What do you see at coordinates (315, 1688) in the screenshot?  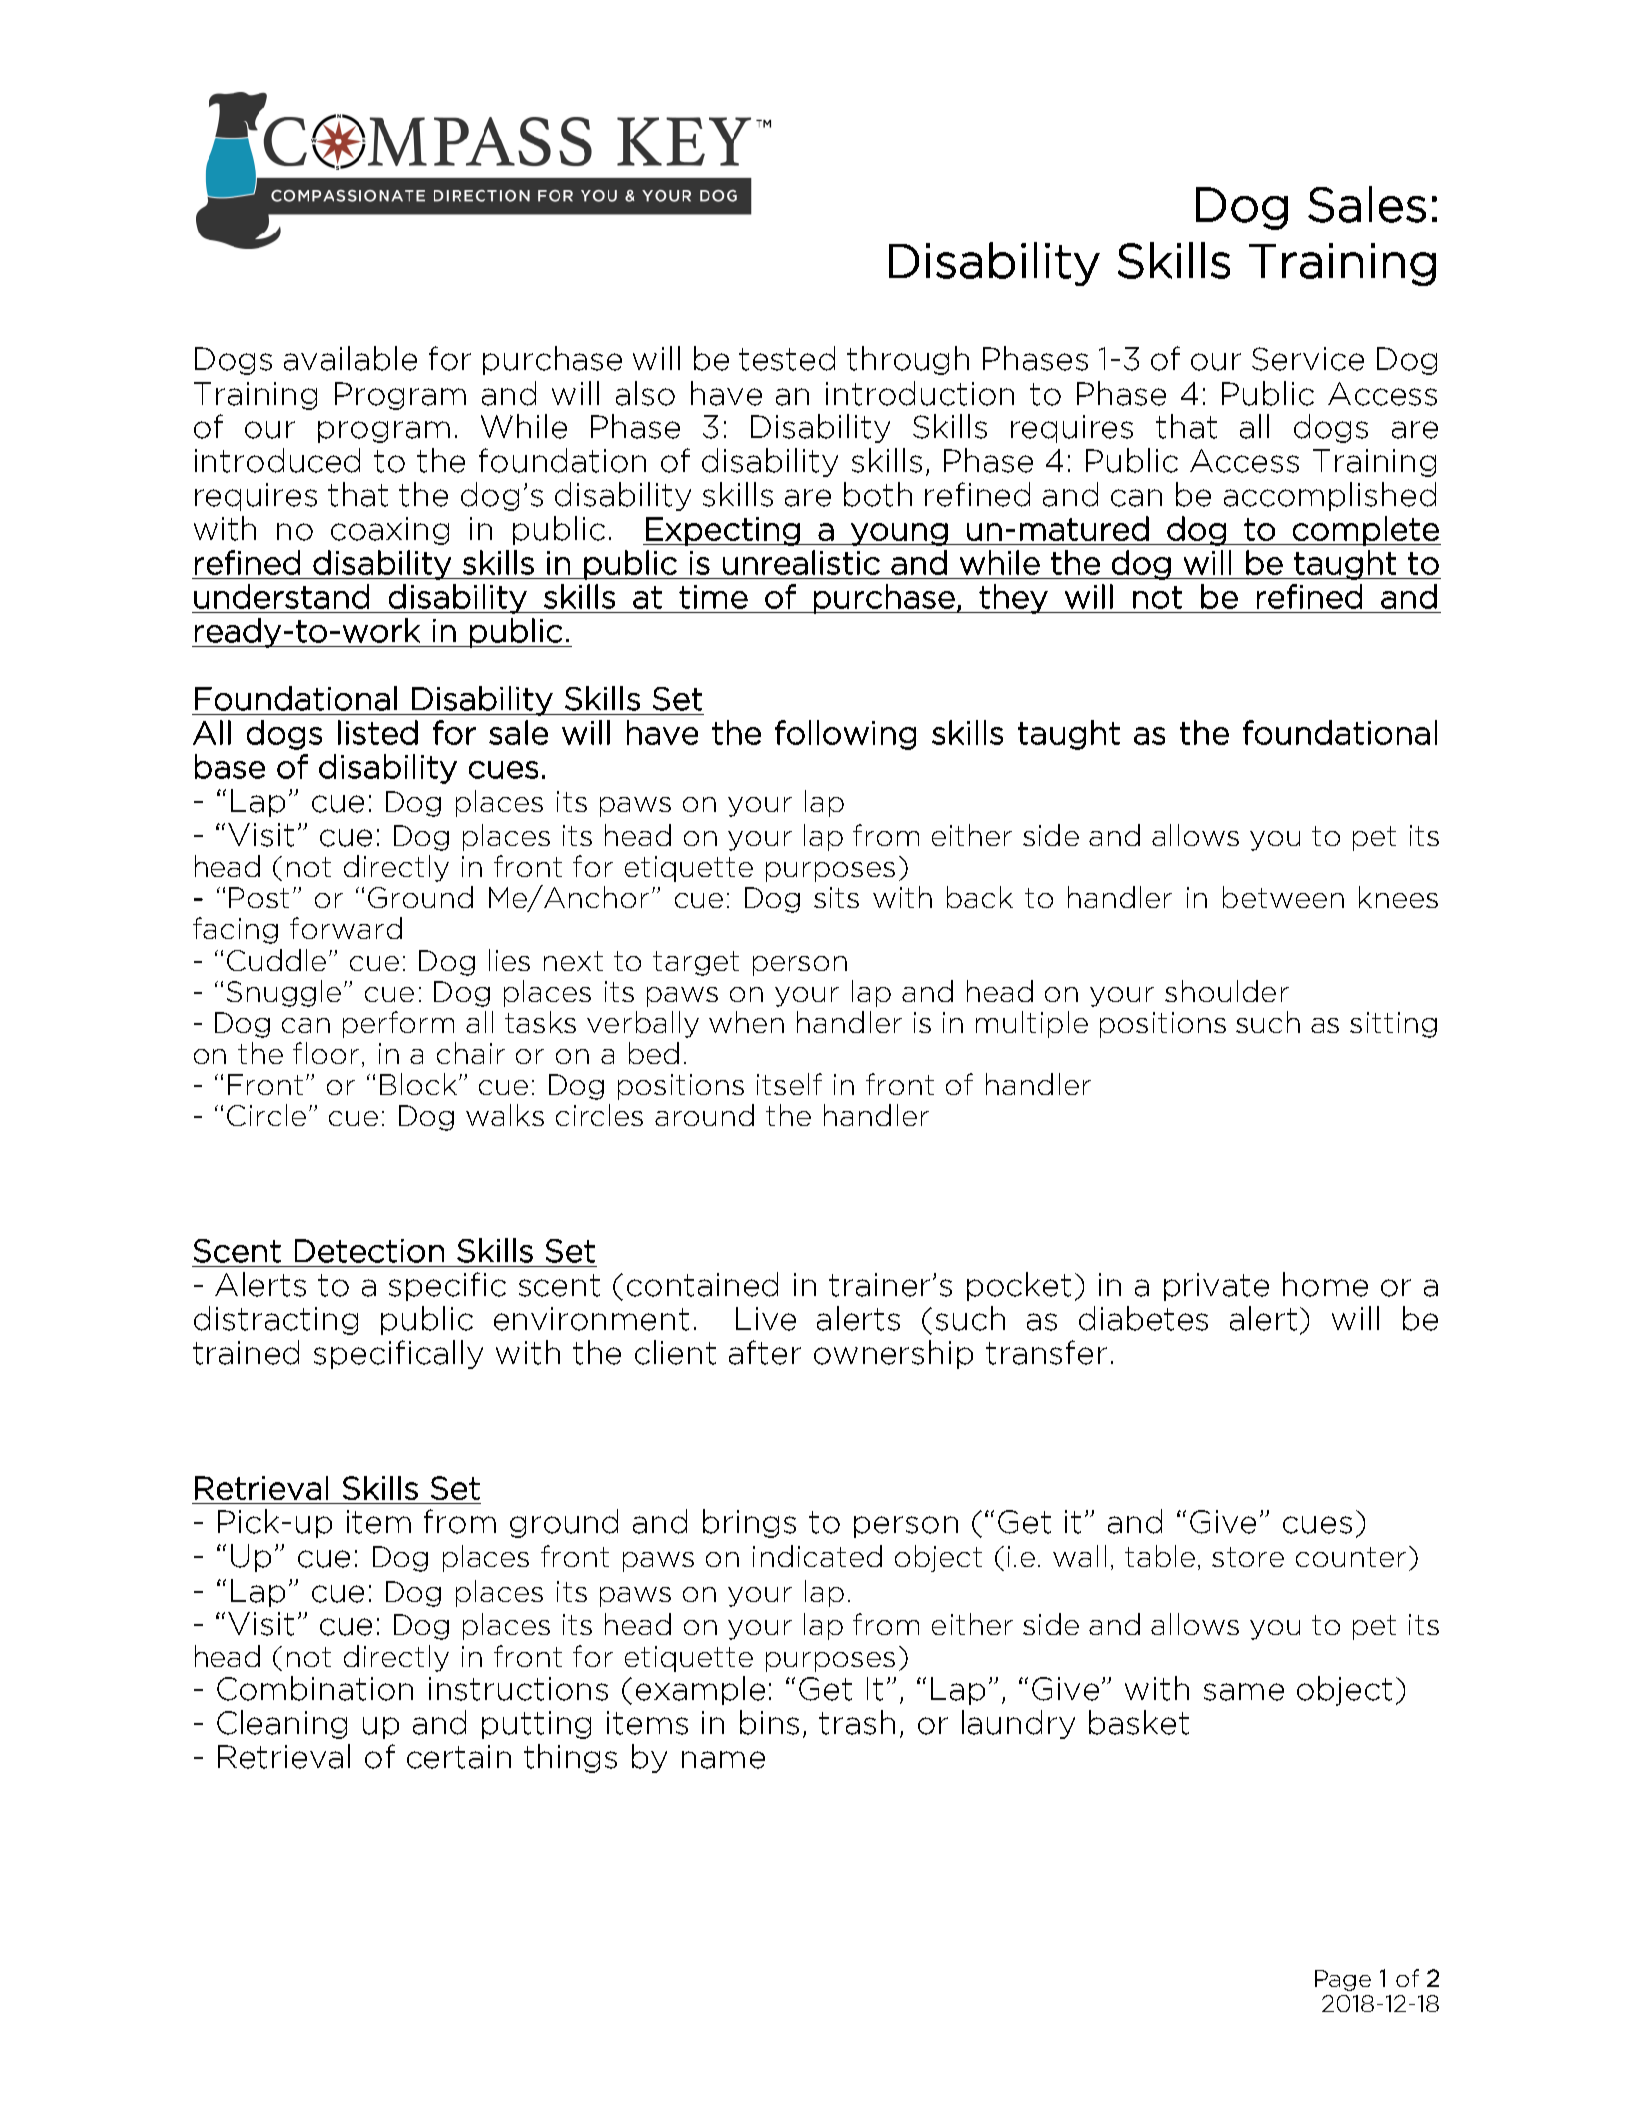 I see `Combination` at bounding box center [315, 1688].
